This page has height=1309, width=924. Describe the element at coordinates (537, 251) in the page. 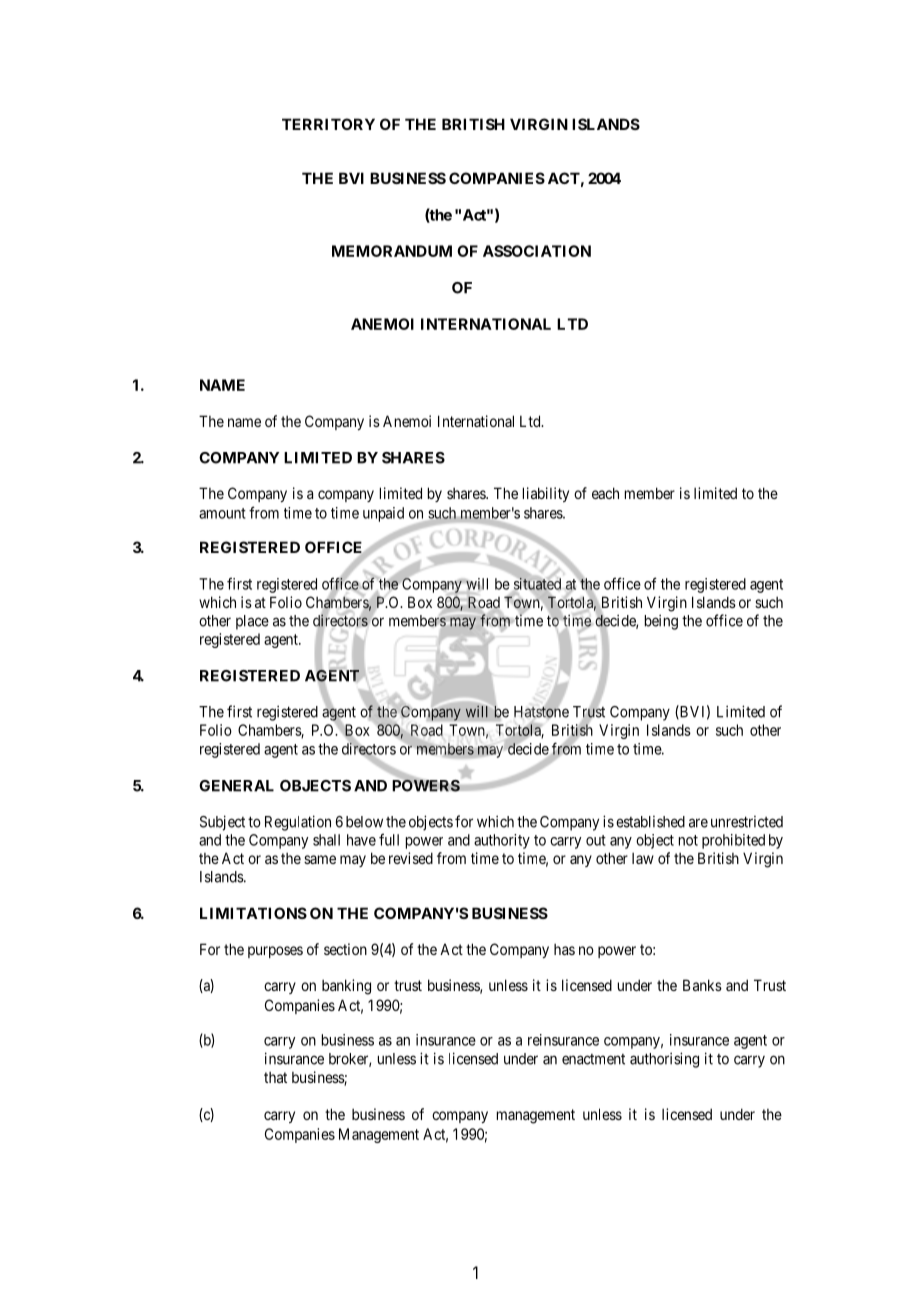

I see `ASSOCIATION` at that location.
